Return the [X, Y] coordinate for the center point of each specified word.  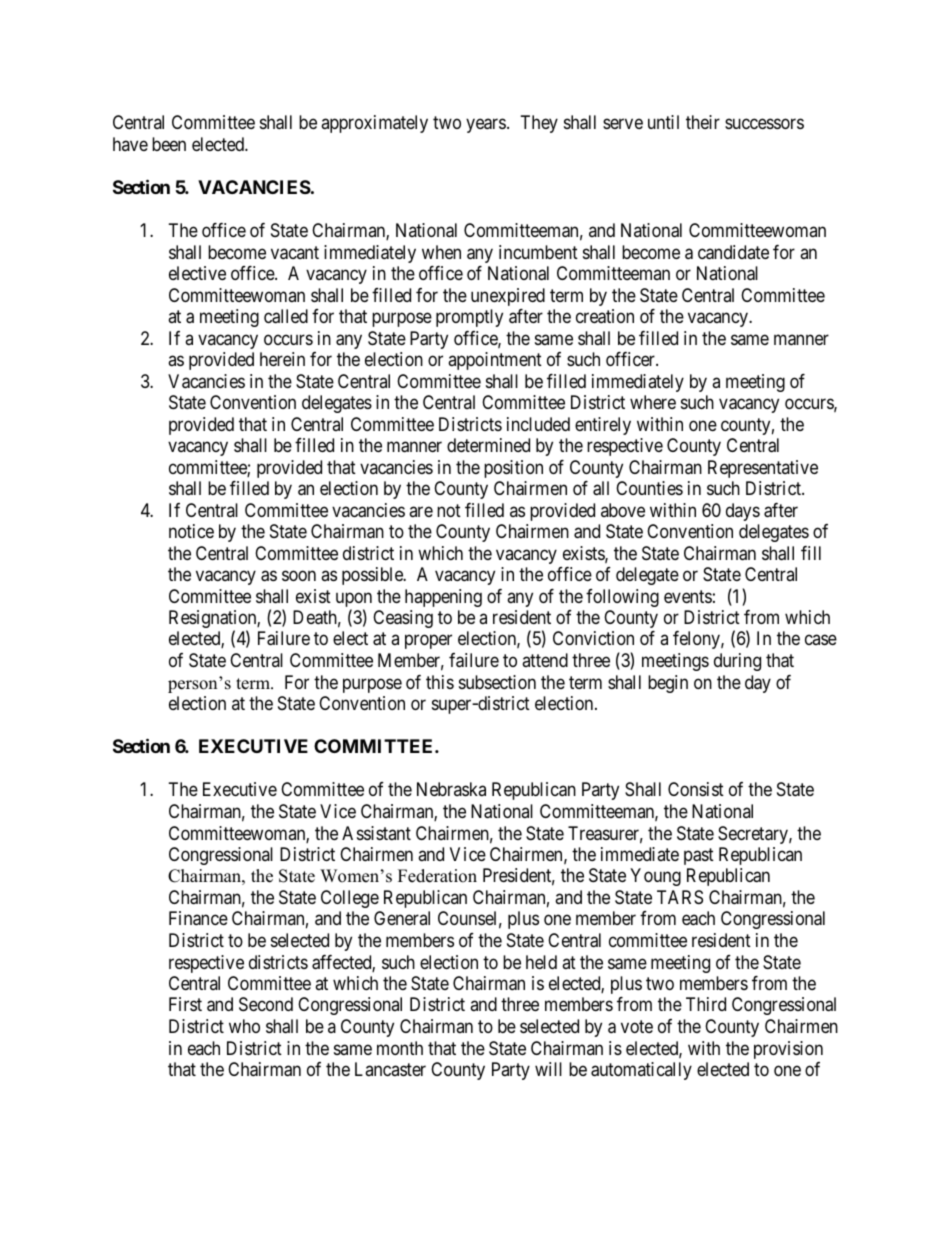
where [653, 402]
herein [282, 359]
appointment [495, 361]
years [486, 126]
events [688, 596]
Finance [198, 918]
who [244, 1026]
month [400, 1048]
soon [299, 576]
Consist [696, 789]
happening [443, 598]
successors [764, 124]
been [169, 144]
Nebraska [451, 789]
